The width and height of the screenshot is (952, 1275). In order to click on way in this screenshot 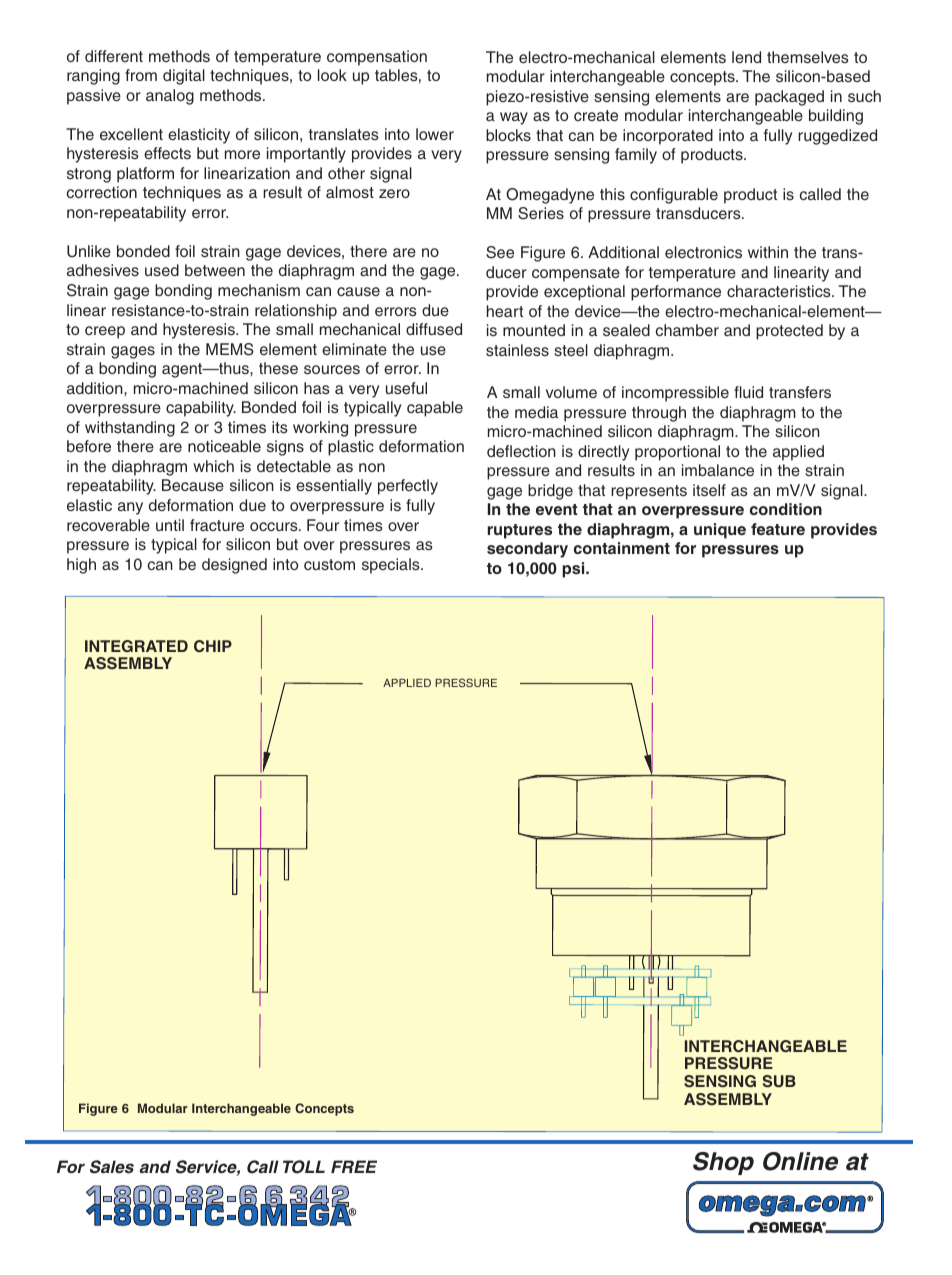, I will do `click(514, 118)`.
